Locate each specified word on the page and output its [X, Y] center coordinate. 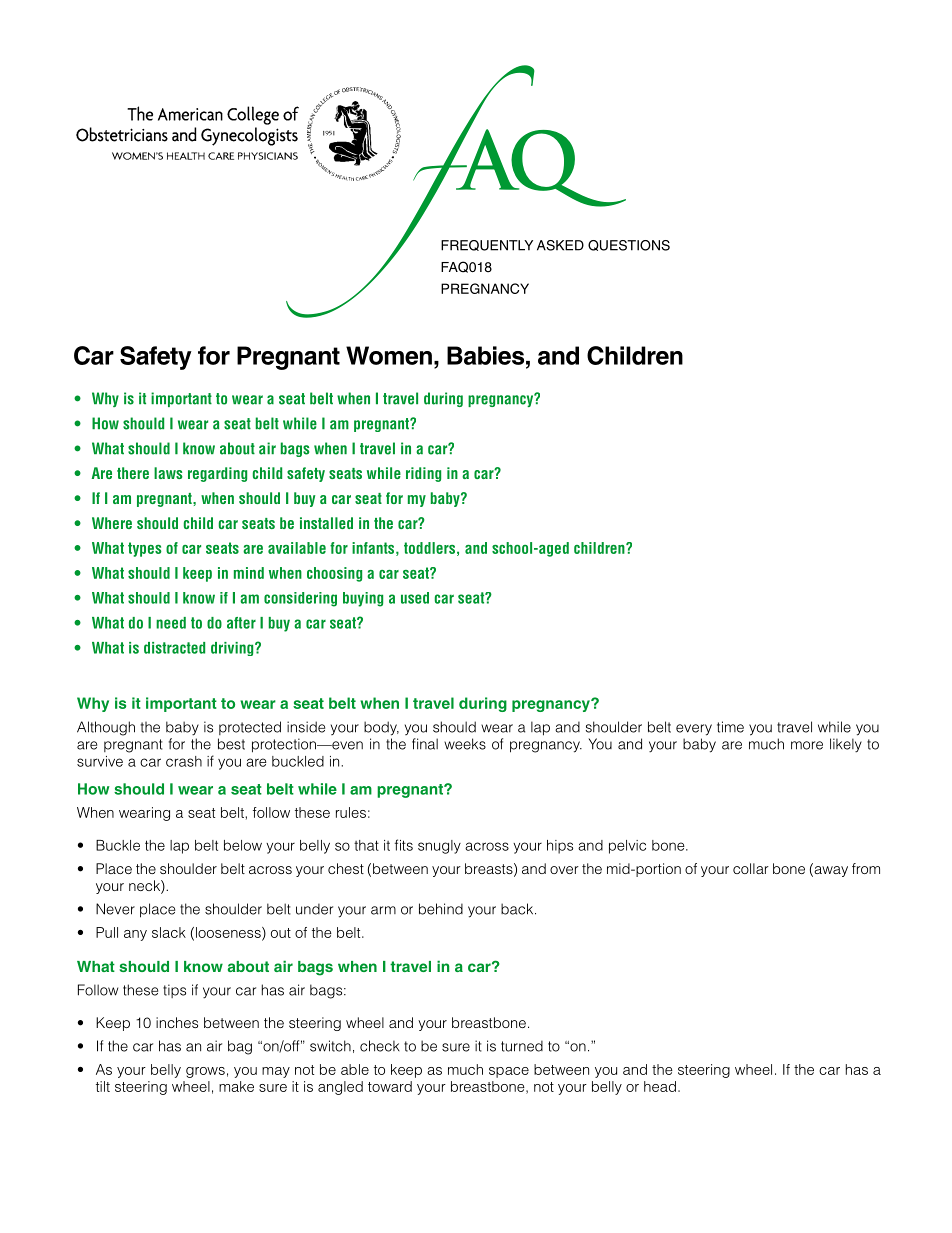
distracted [174, 648]
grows [205, 1072]
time [730, 727]
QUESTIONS [629, 245]
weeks [465, 744]
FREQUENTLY [487, 245]
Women [389, 355]
